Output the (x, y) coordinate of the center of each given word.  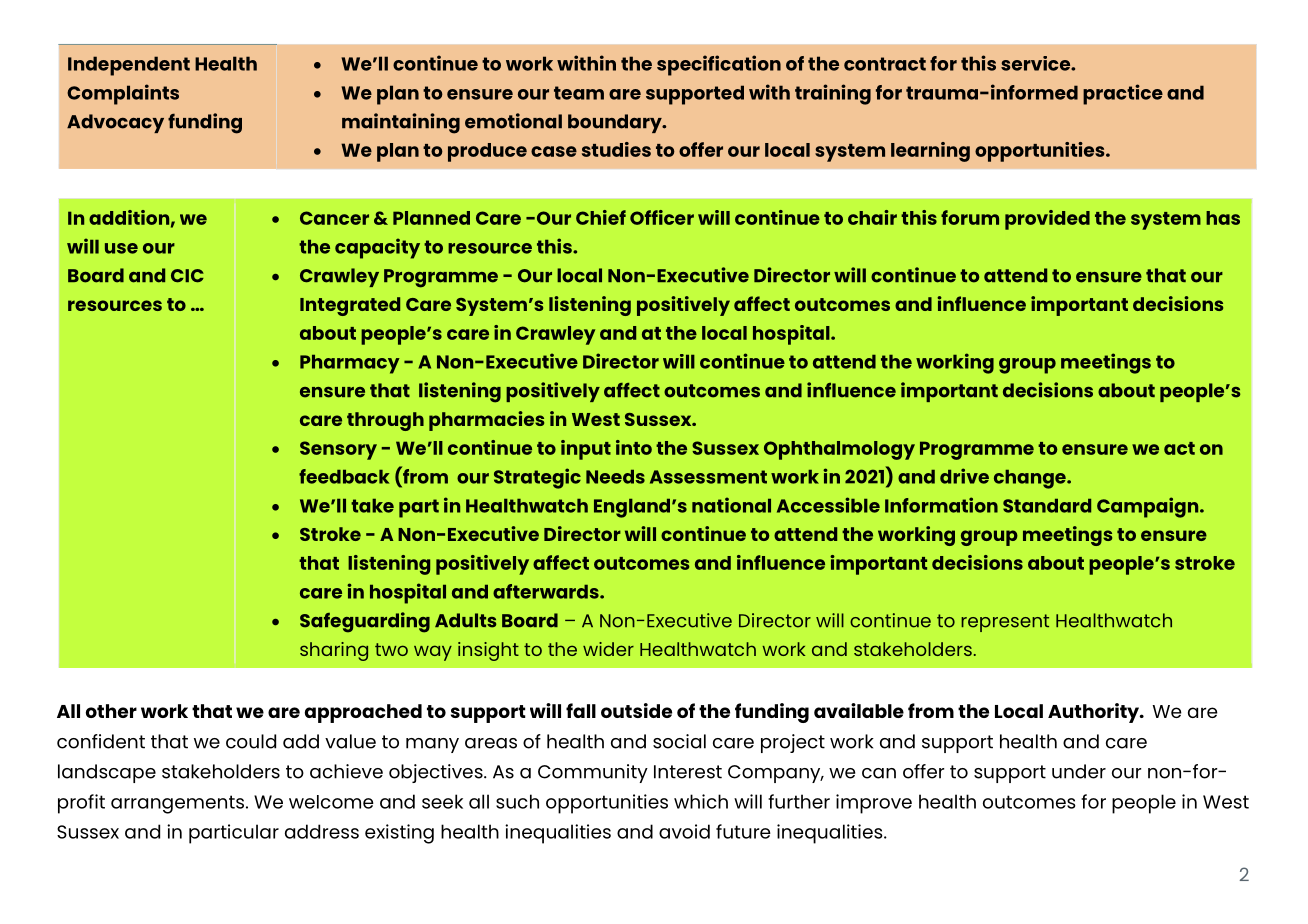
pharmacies (486, 421)
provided (1047, 220)
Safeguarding (365, 622)
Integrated (350, 306)
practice (1123, 94)
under (1079, 771)
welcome (331, 802)
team (579, 93)
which (701, 801)
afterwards (547, 591)
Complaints (123, 94)
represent (1005, 623)
